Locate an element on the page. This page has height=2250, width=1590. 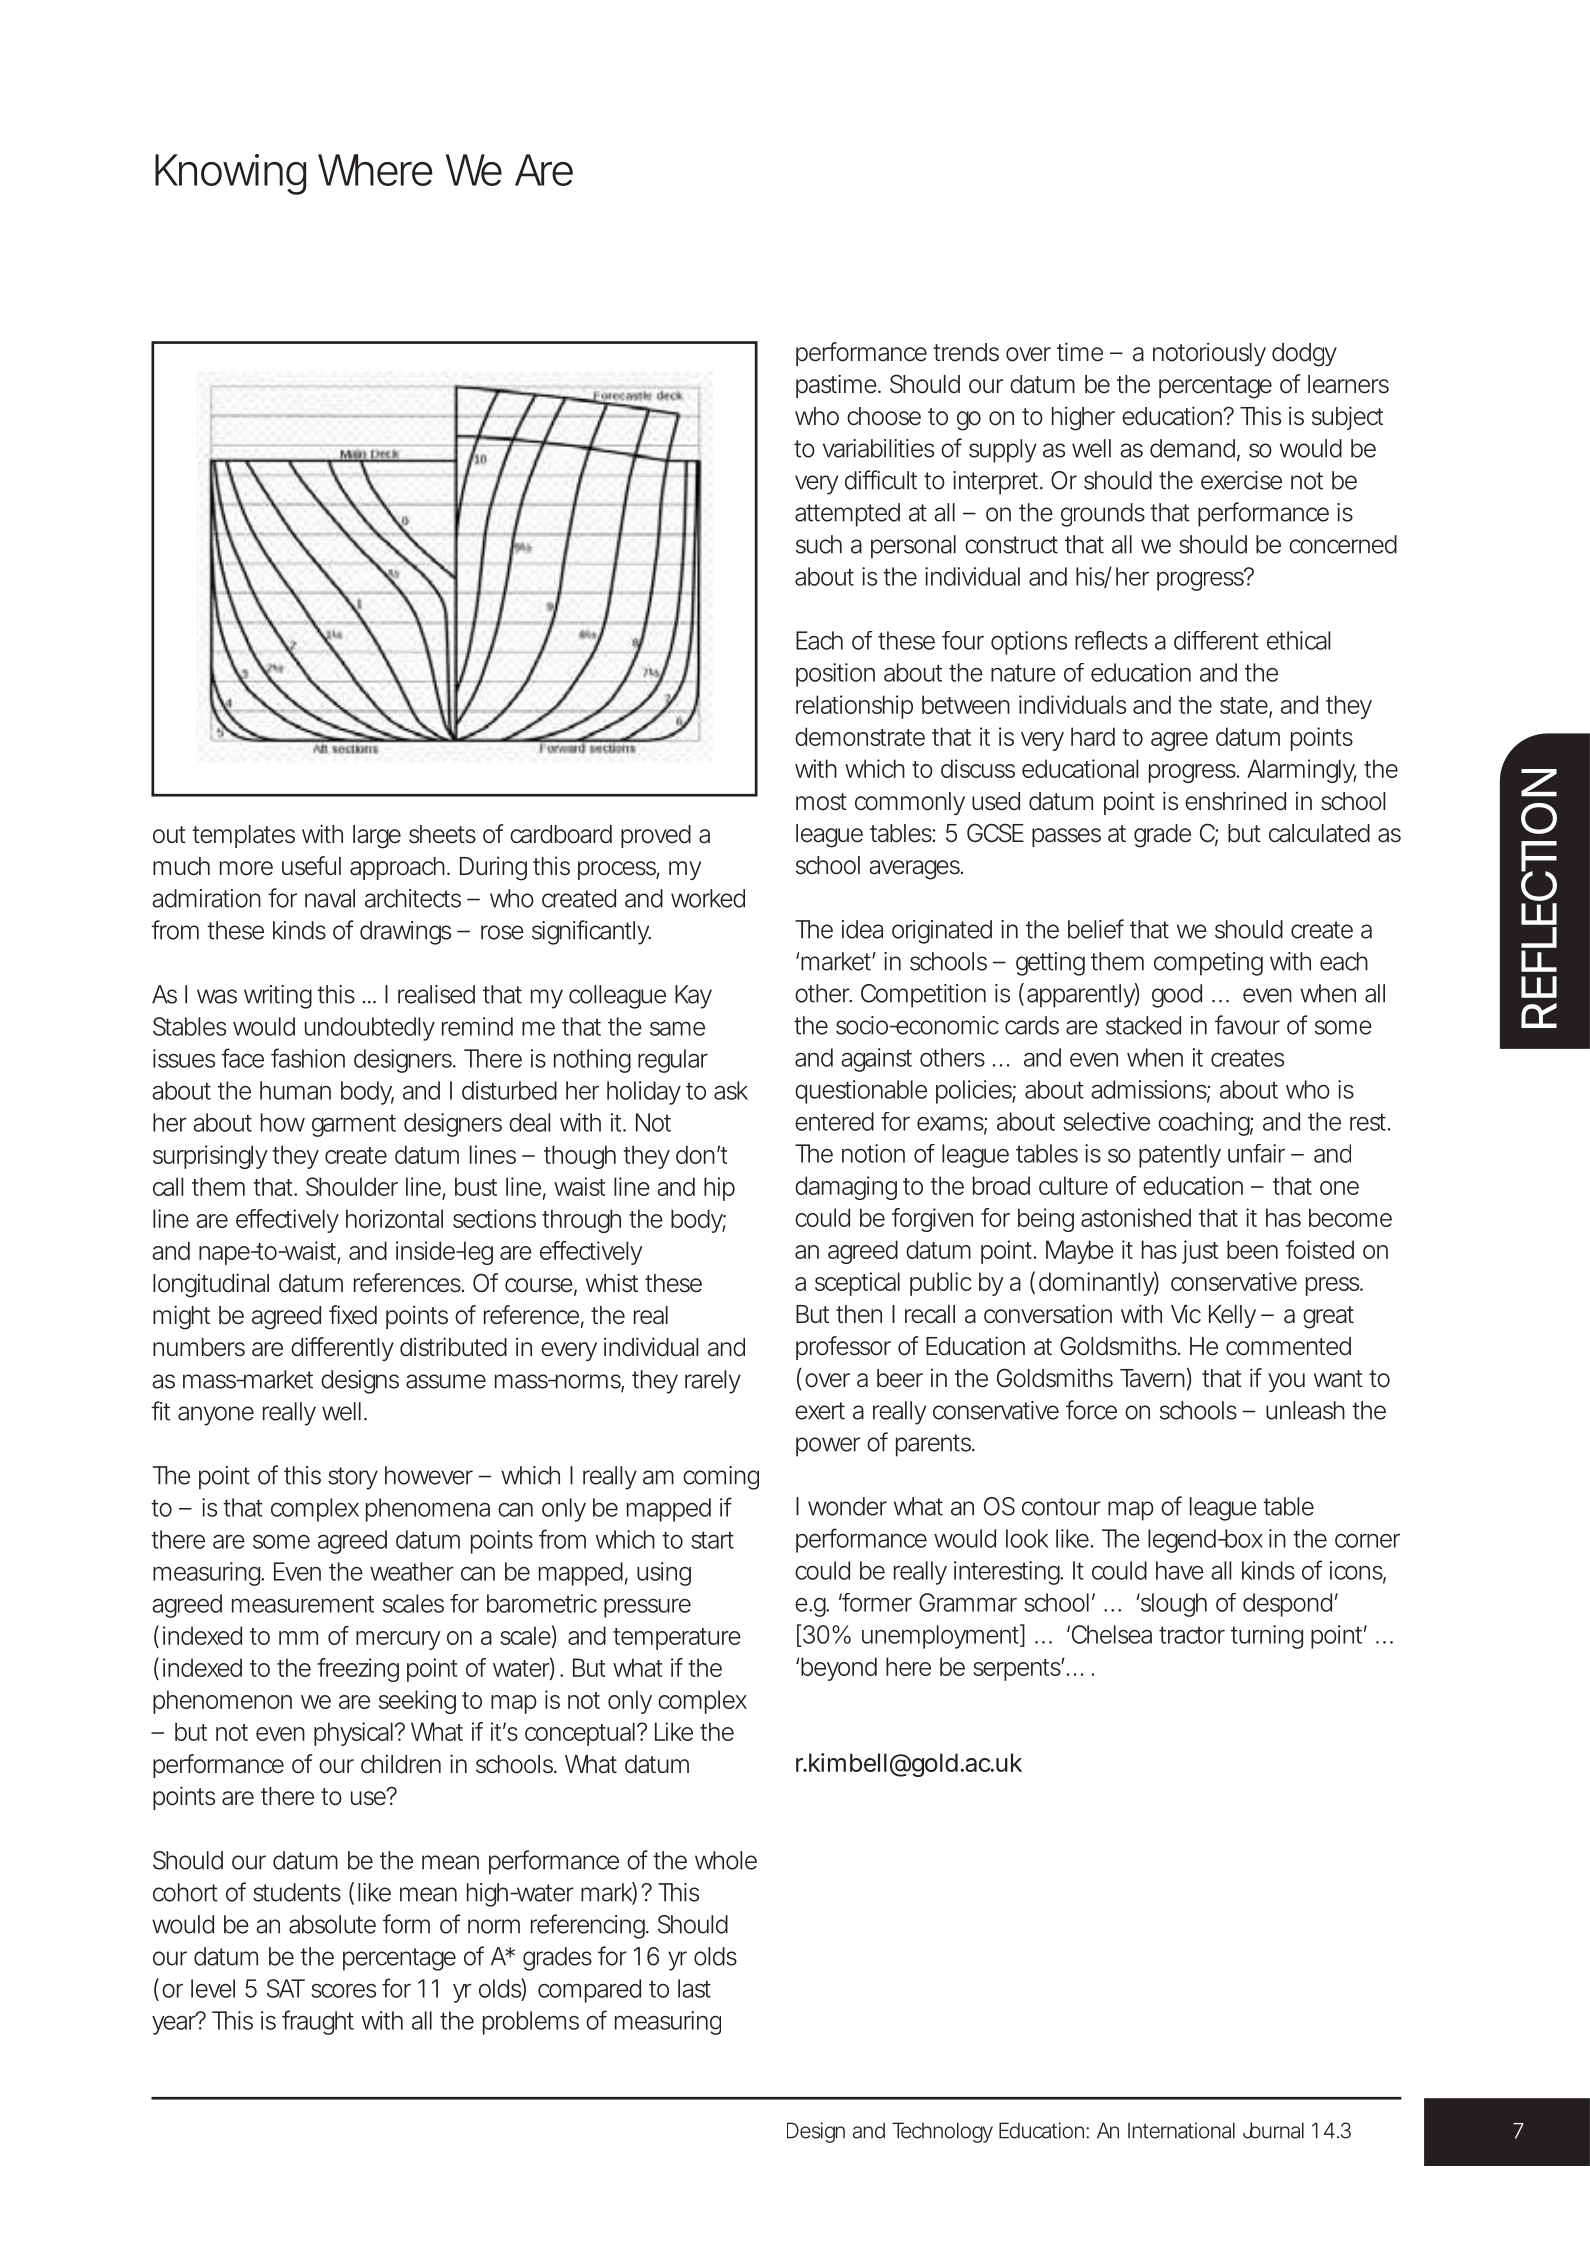
entered is located at coordinates (834, 1121).
